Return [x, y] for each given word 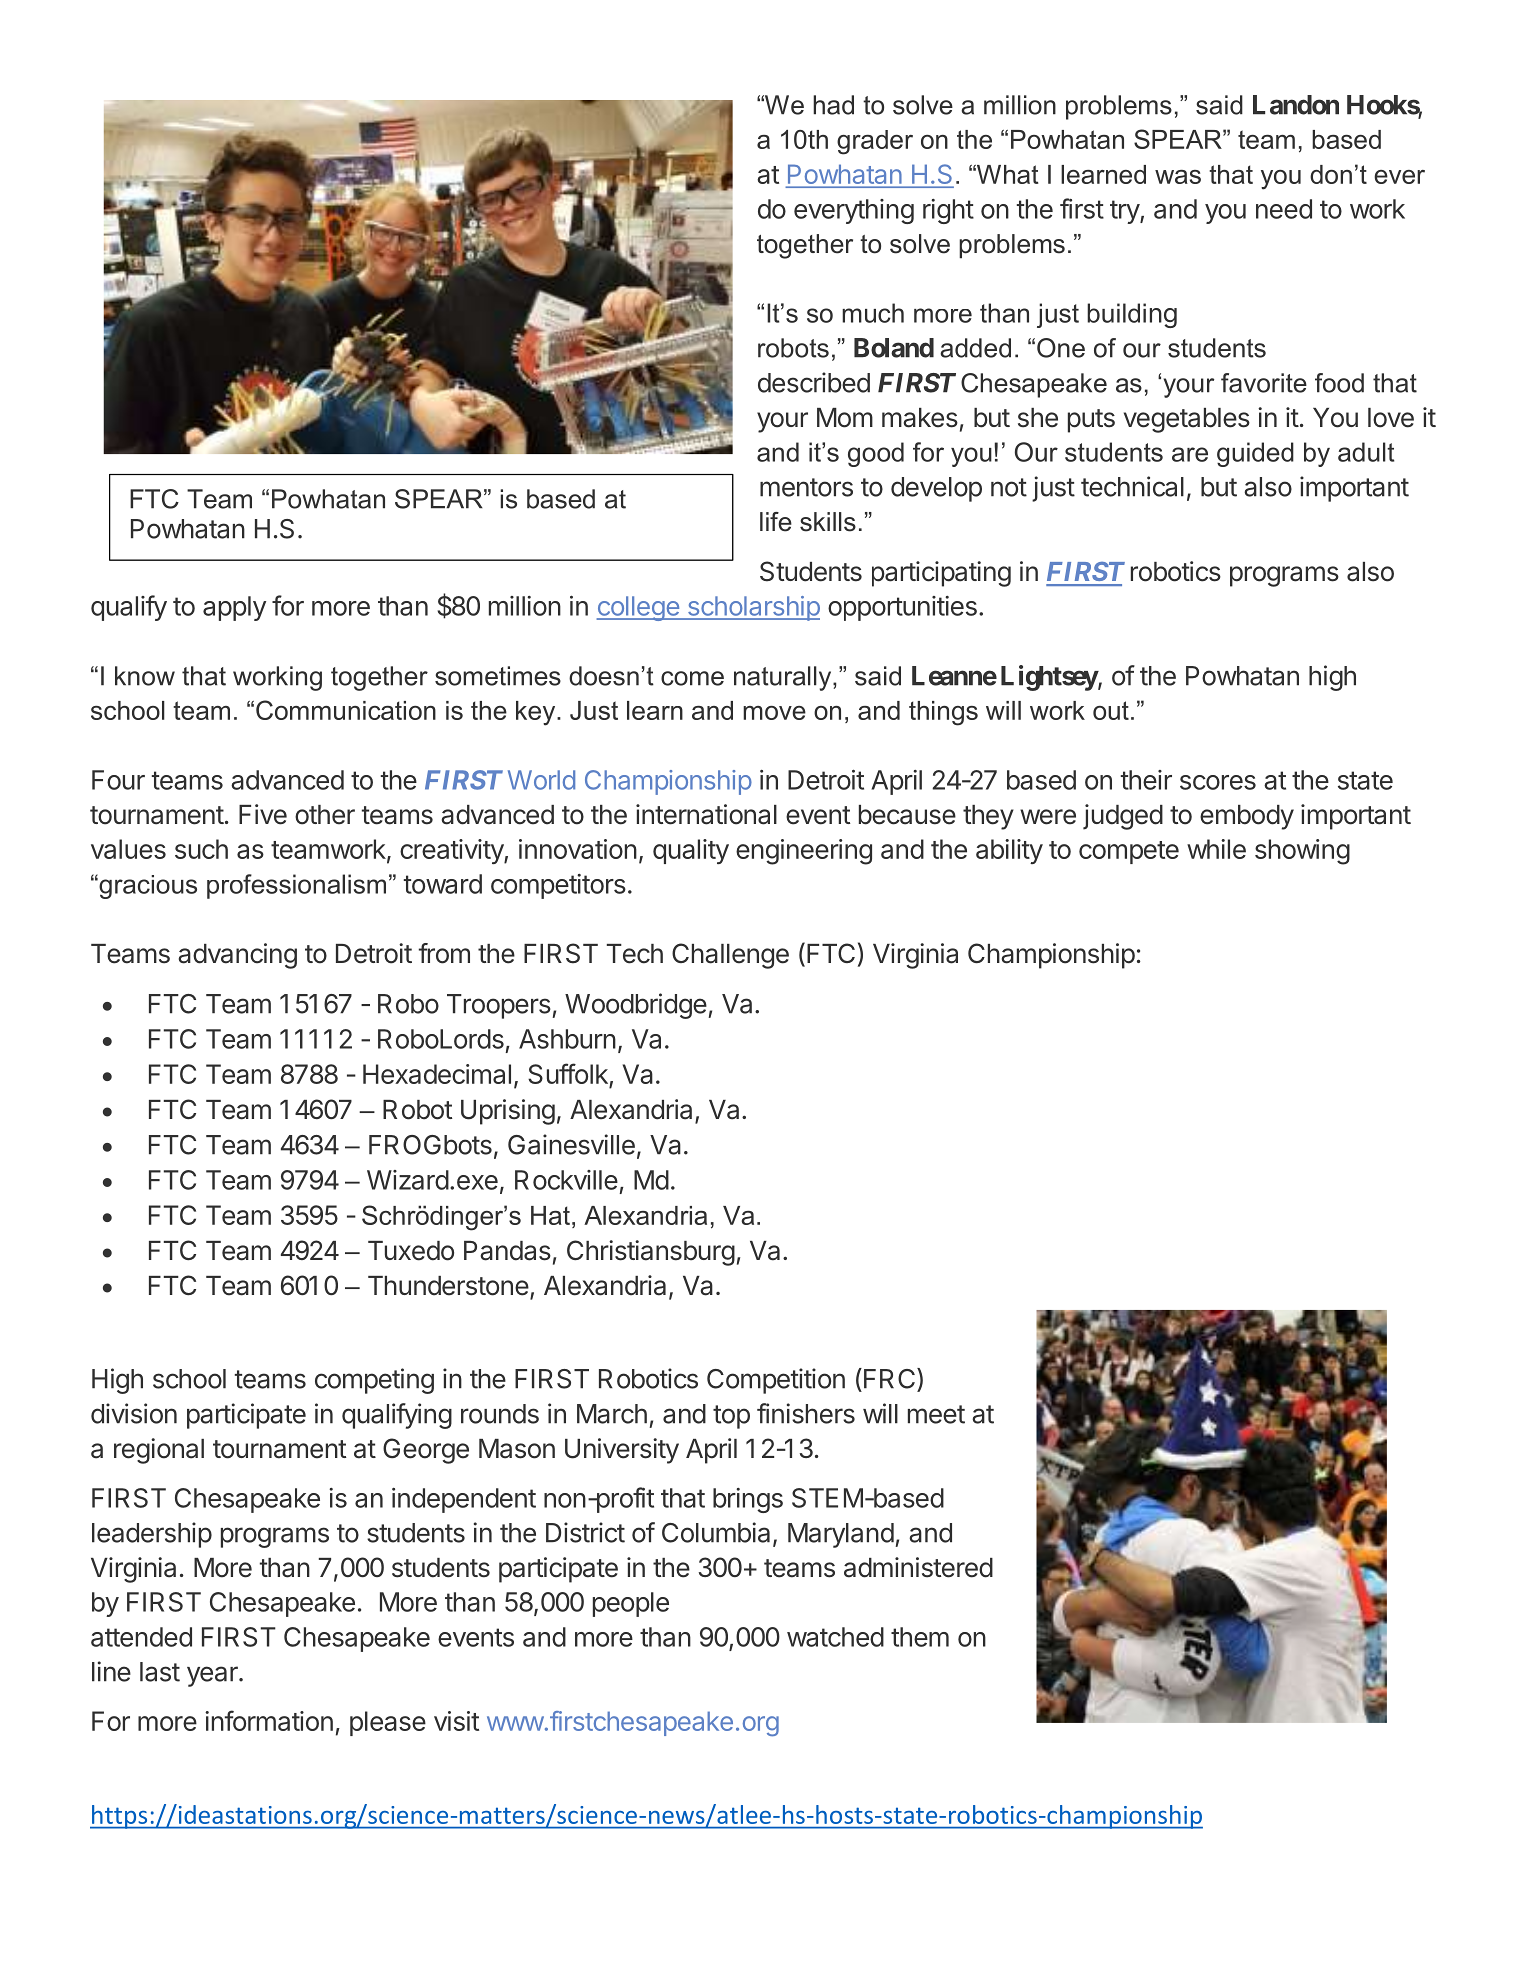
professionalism [296, 886]
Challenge [730, 956]
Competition [776, 1381]
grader [875, 142]
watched [835, 1637]
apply [234, 608]
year [213, 1676]
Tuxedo [411, 1251]
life [776, 522]
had [833, 105]
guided [1255, 454]
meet [936, 1414]
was [1178, 177]
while [1216, 849]
